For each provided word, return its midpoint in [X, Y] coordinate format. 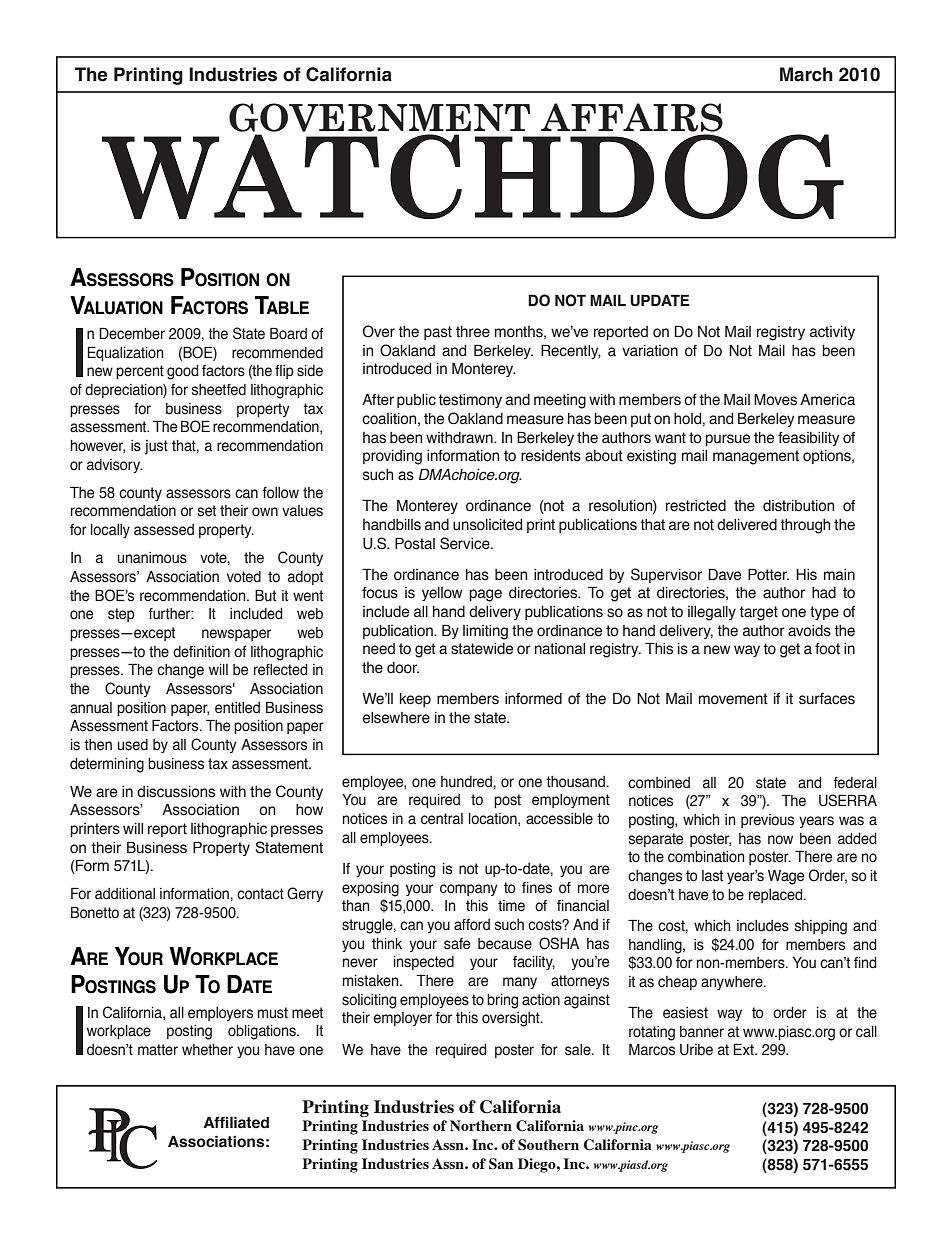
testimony [470, 401]
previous [767, 821]
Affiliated [236, 1122]
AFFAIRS [632, 117]
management [756, 457]
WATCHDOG [473, 175]
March [806, 74]
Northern [481, 1125]
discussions [176, 792]
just [156, 447]
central [442, 819]
